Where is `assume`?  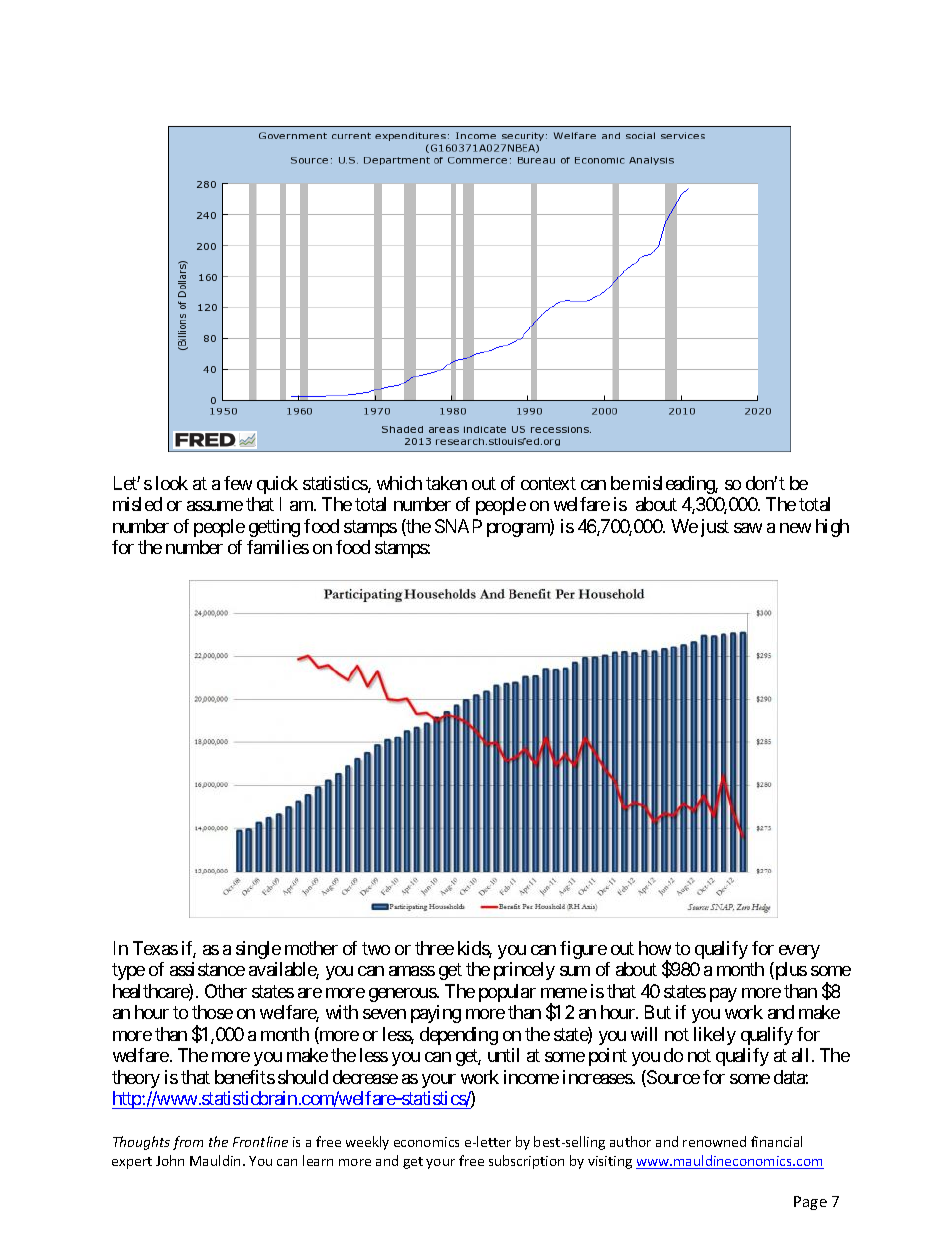
assume is located at coordinates (215, 506).
